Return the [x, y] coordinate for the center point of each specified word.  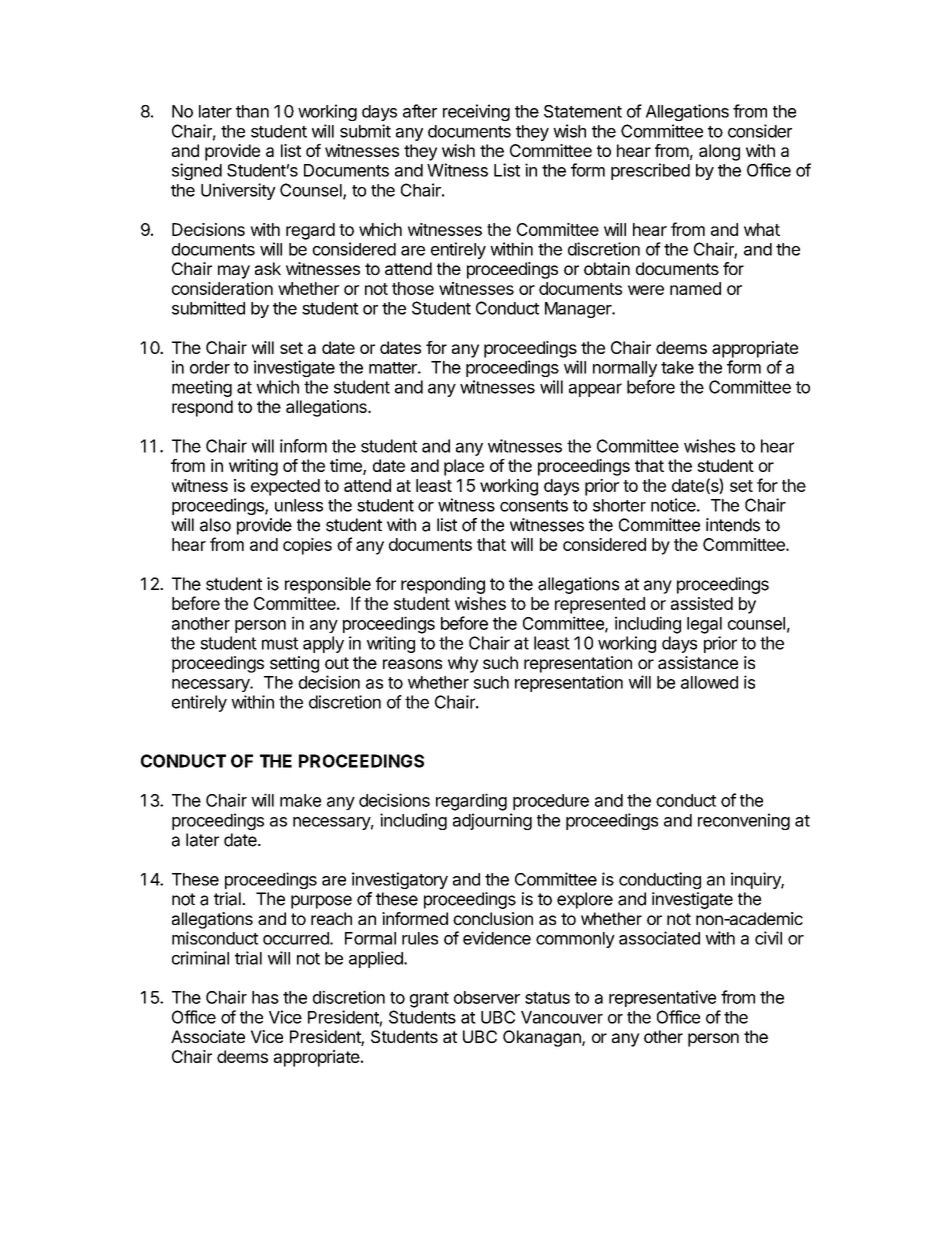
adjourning [492, 821]
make [300, 800]
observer [487, 997]
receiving [476, 112]
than [252, 111]
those [413, 288]
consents [534, 506]
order [210, 367]
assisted [702, 603]
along [719, 152]
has [265, 997]
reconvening [744, 821]
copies [307, 546]
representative [662, 998]
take [677, 367]
